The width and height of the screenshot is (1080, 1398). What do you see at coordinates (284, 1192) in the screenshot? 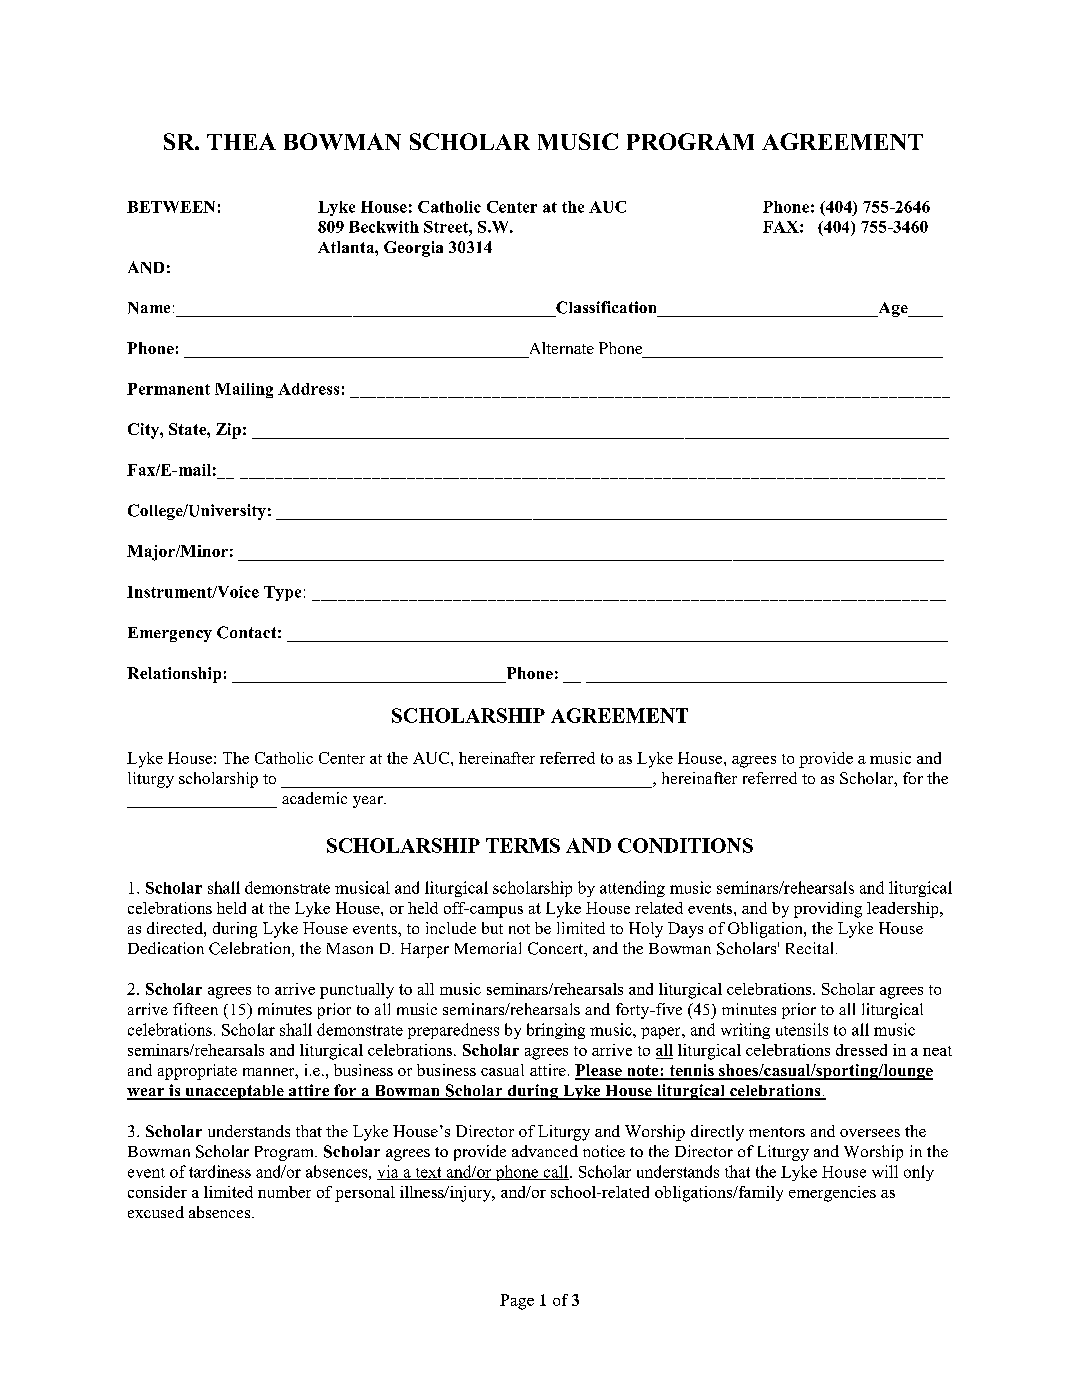
I see `number` at bounding box center [284, 1192].
